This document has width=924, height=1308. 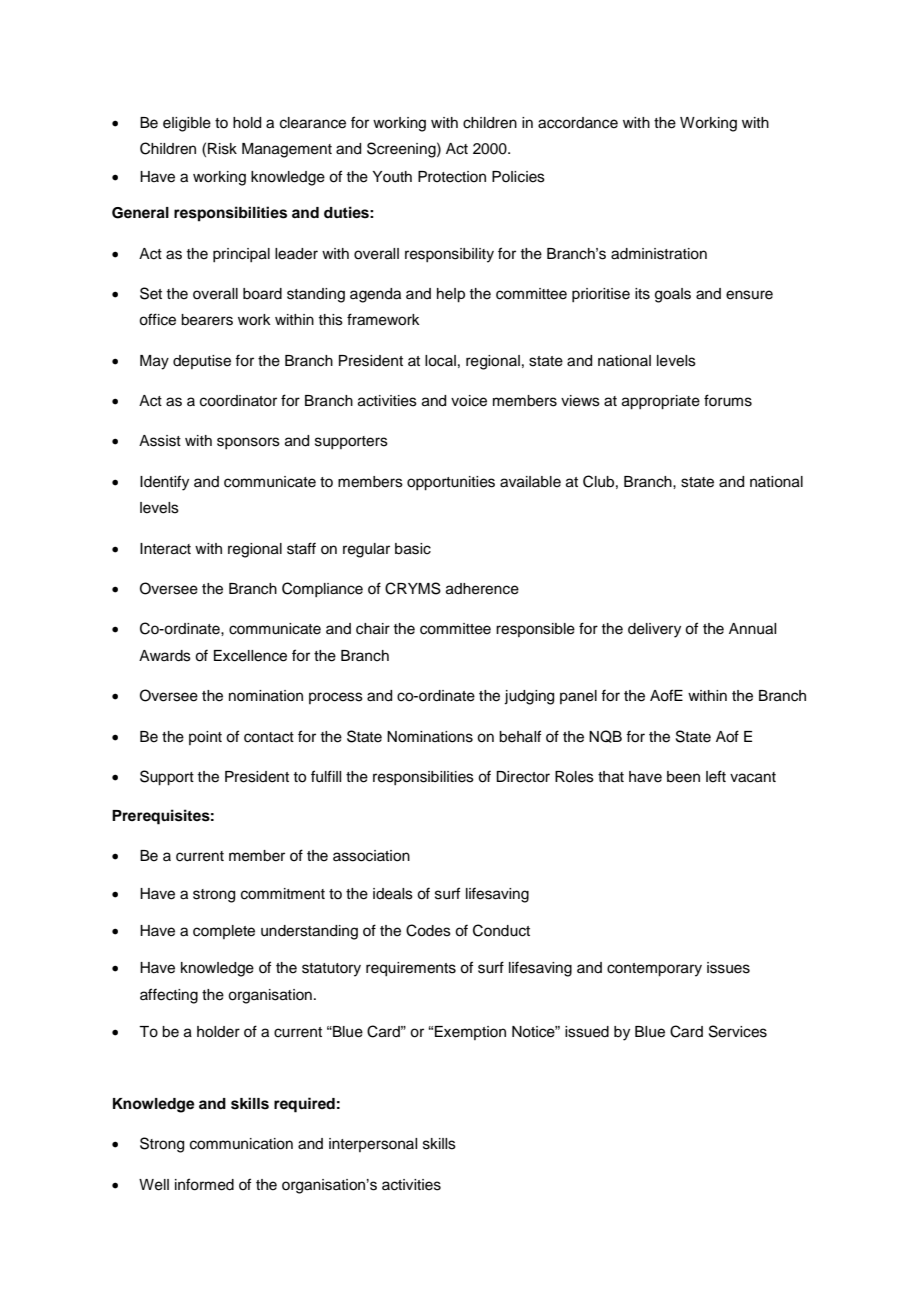 I want to click on Excellence, so click(x=250, y=656).
